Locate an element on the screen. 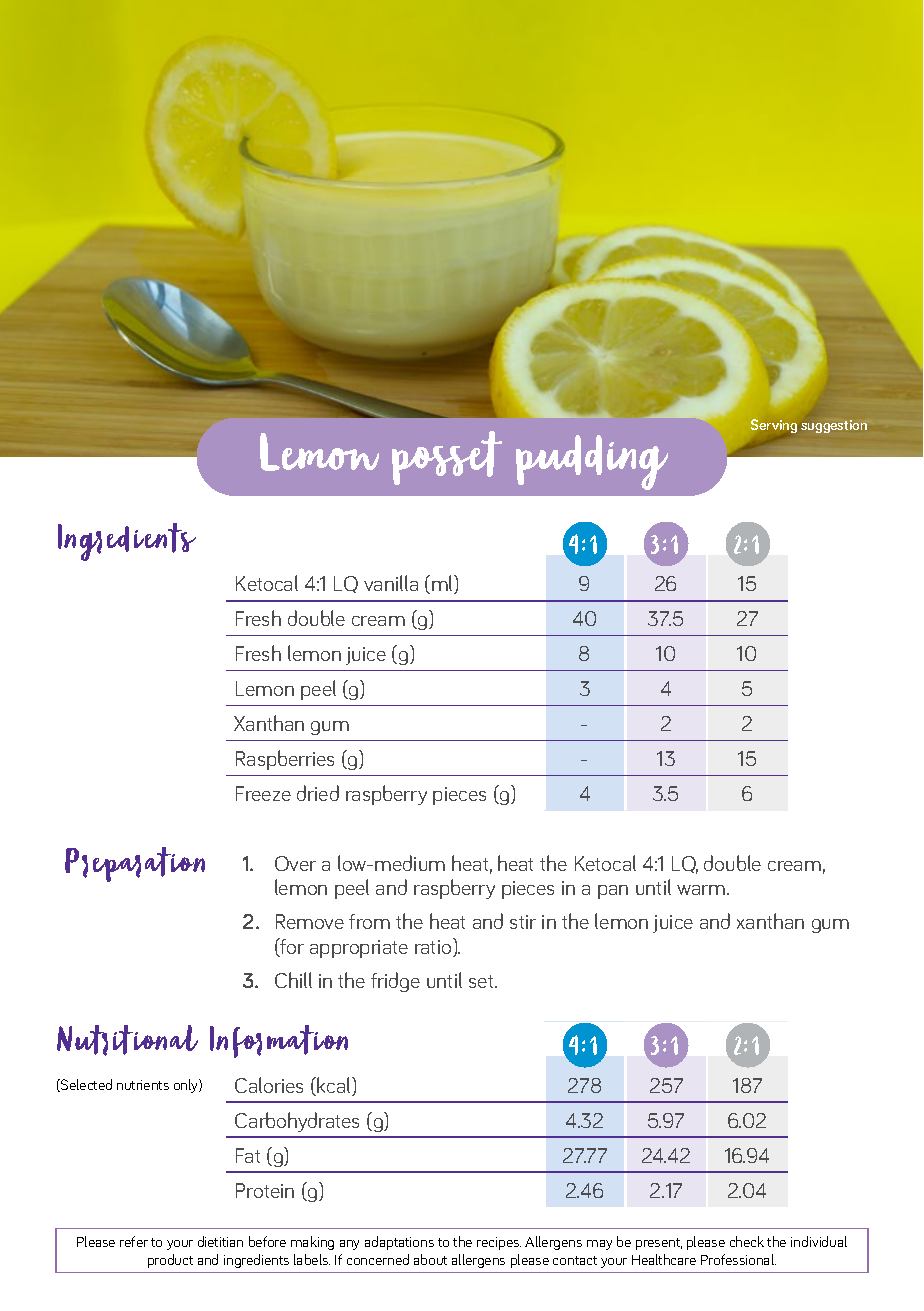  refer is located at coordinates (134, 1241).
